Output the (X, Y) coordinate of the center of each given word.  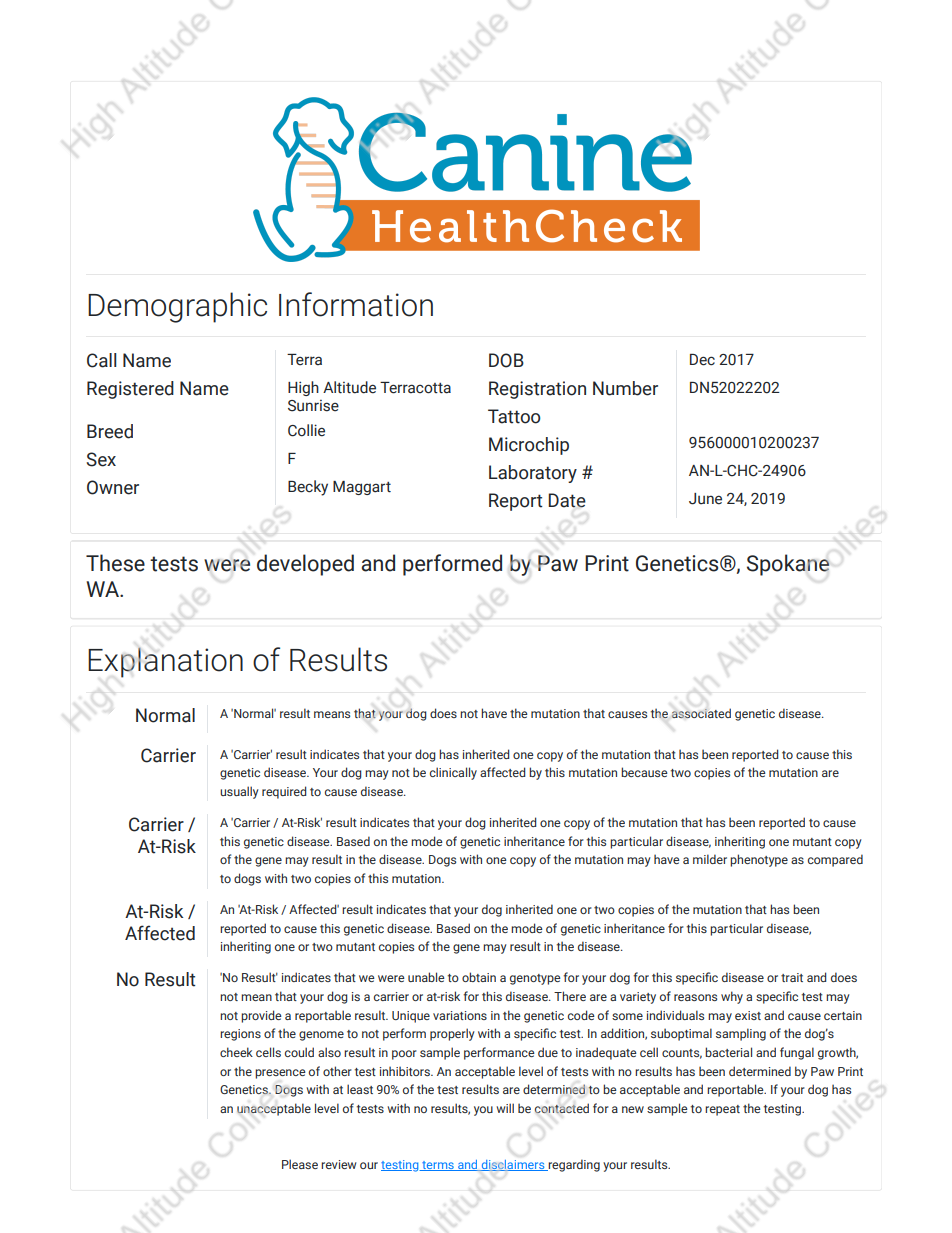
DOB (506, 360)
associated (701, 713)
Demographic (177, 307)
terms (438, 1166)
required (284, 792)
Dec (702, 360)
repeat (722, 1110)
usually (239, 792)
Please (300, 1164)
